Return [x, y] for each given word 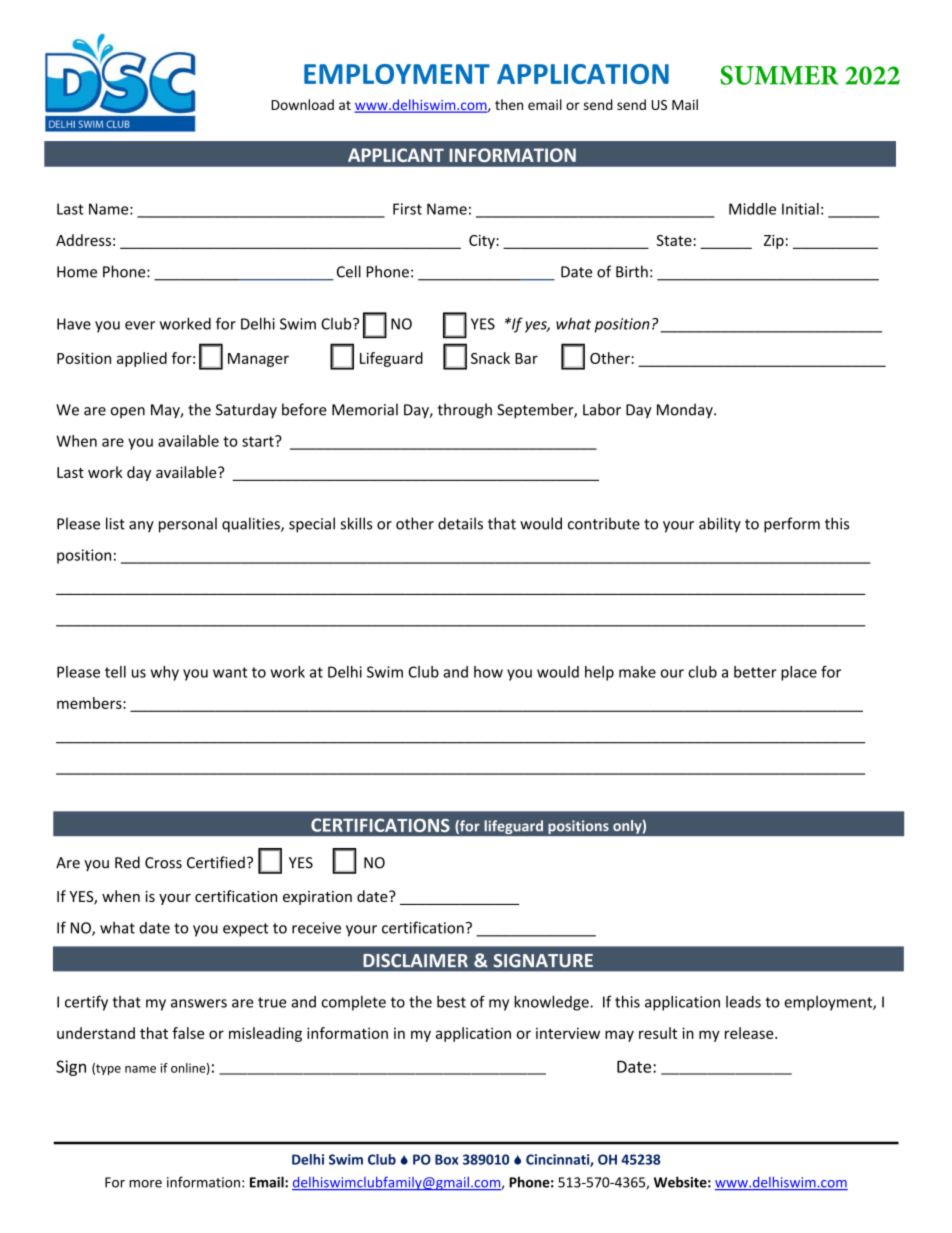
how [488, 672]
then [509, 104]
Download [302, 104]
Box [446, 1159]
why [165, 673]
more [145, 1184]
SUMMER [779, 75]
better [755, 672]
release [750, 1033]
